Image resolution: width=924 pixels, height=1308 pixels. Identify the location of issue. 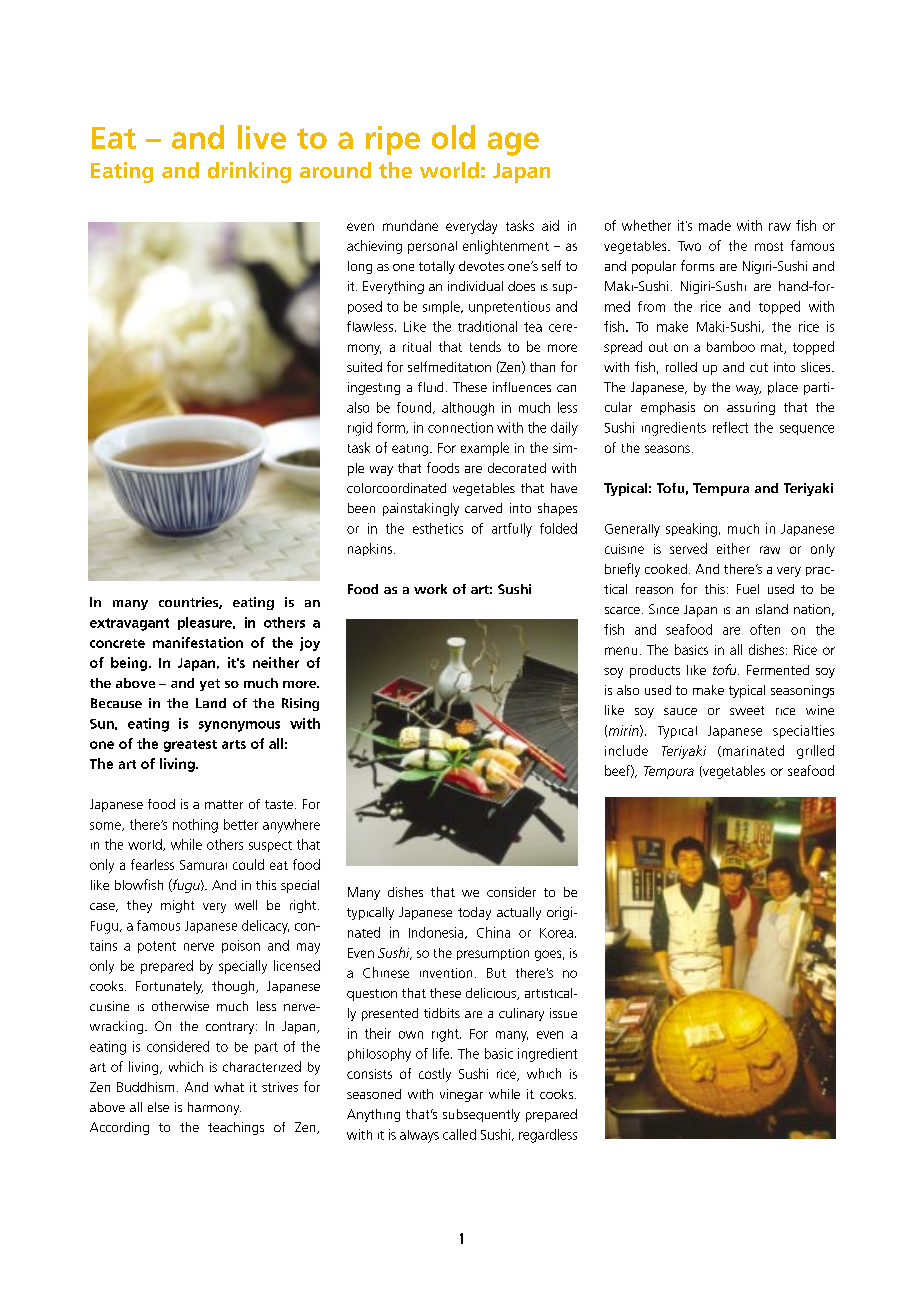
(563, 1013).
